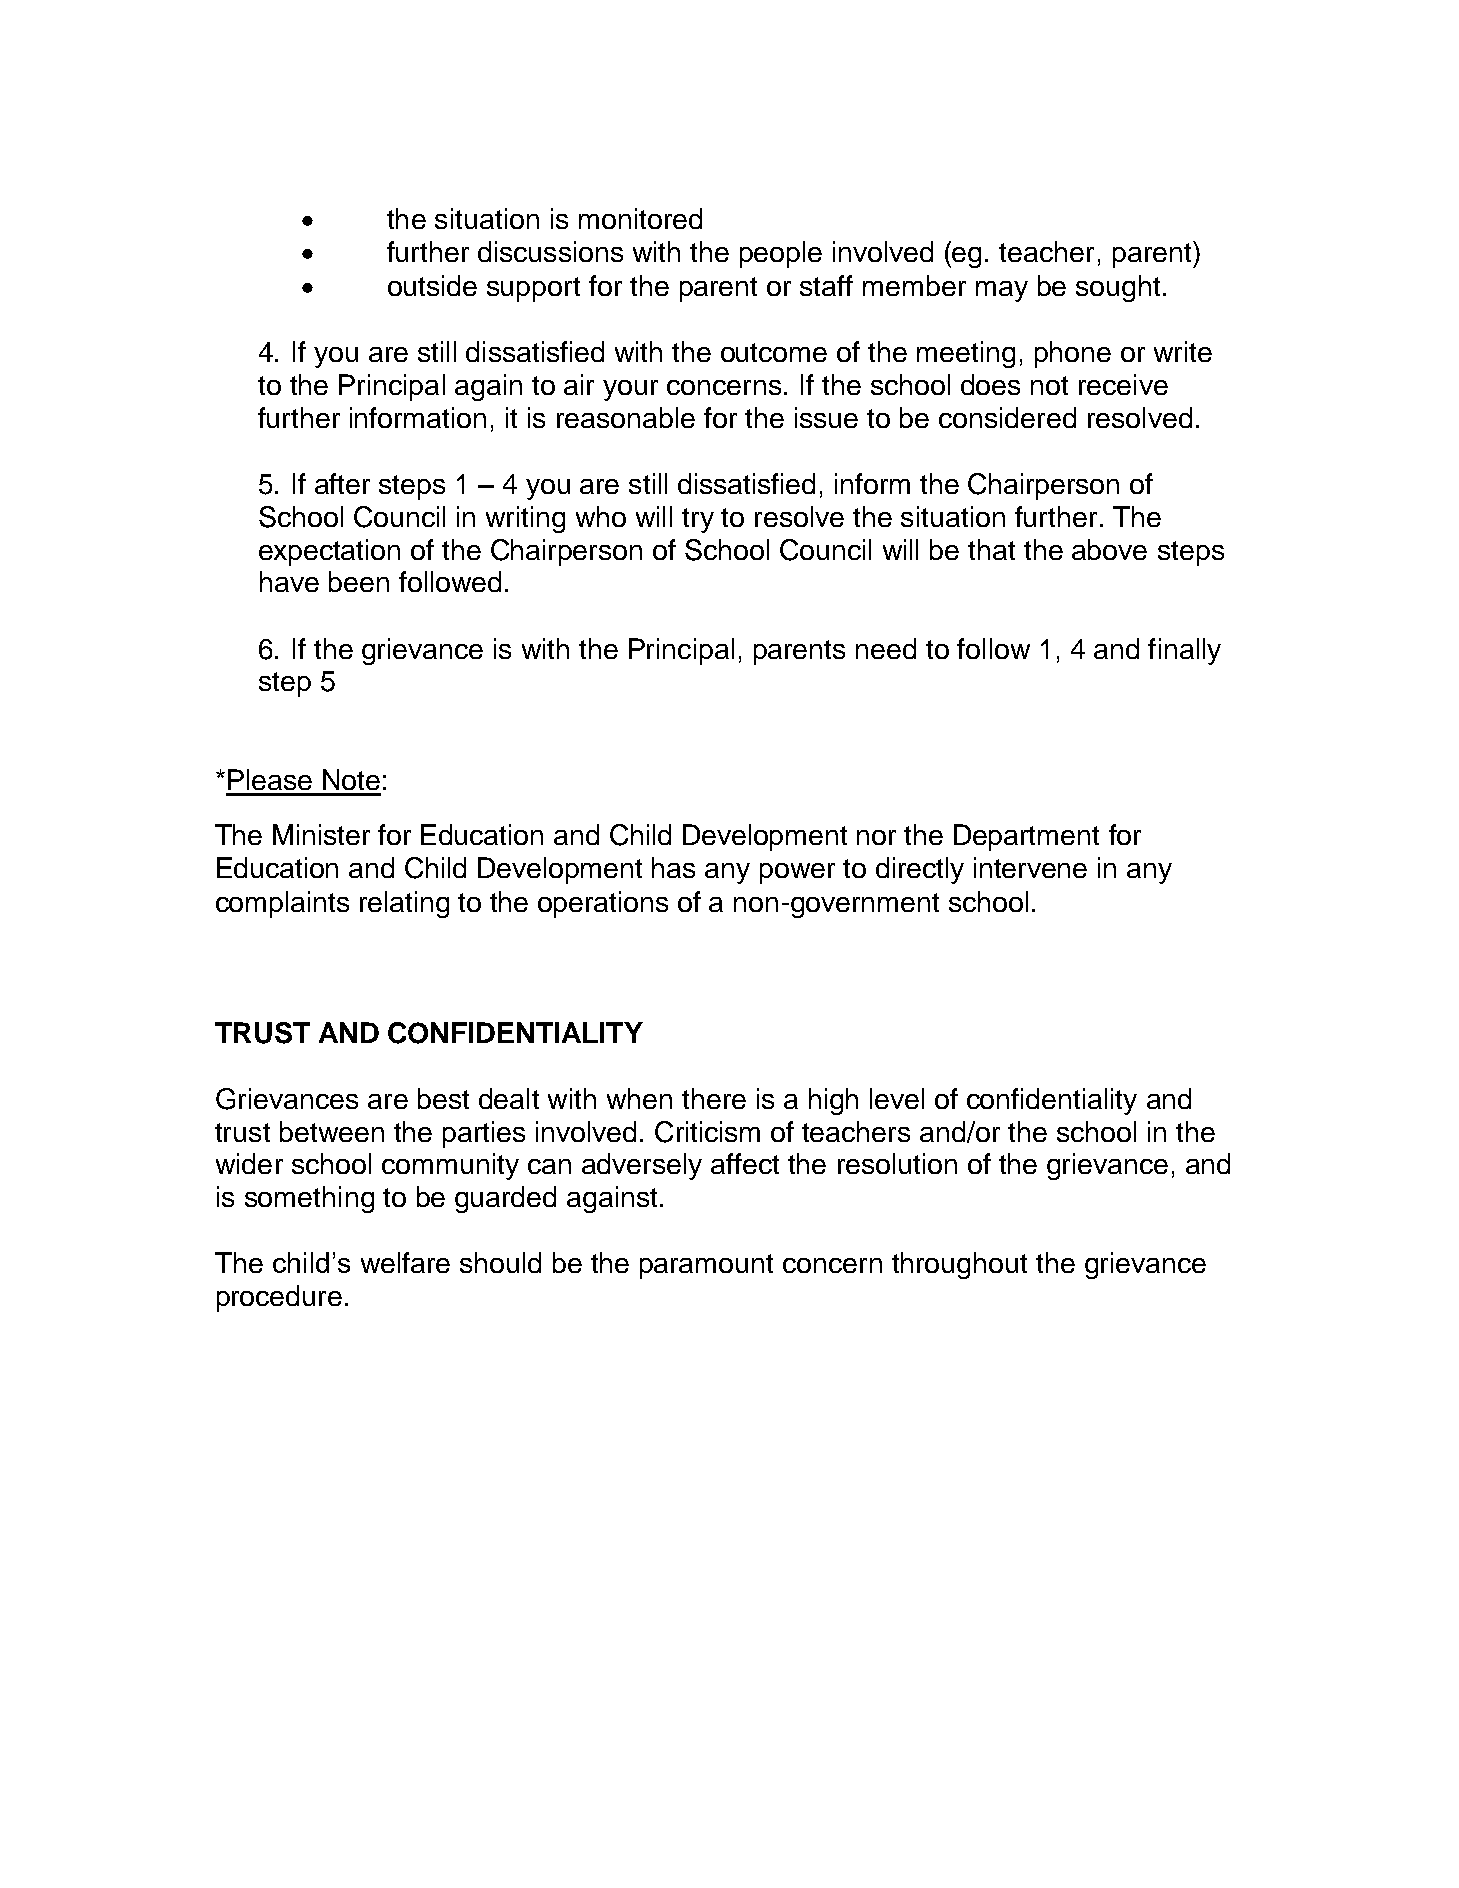 The height and width of the screenshot is (1888, 1459). I want to click on been, so click(359, 581).
